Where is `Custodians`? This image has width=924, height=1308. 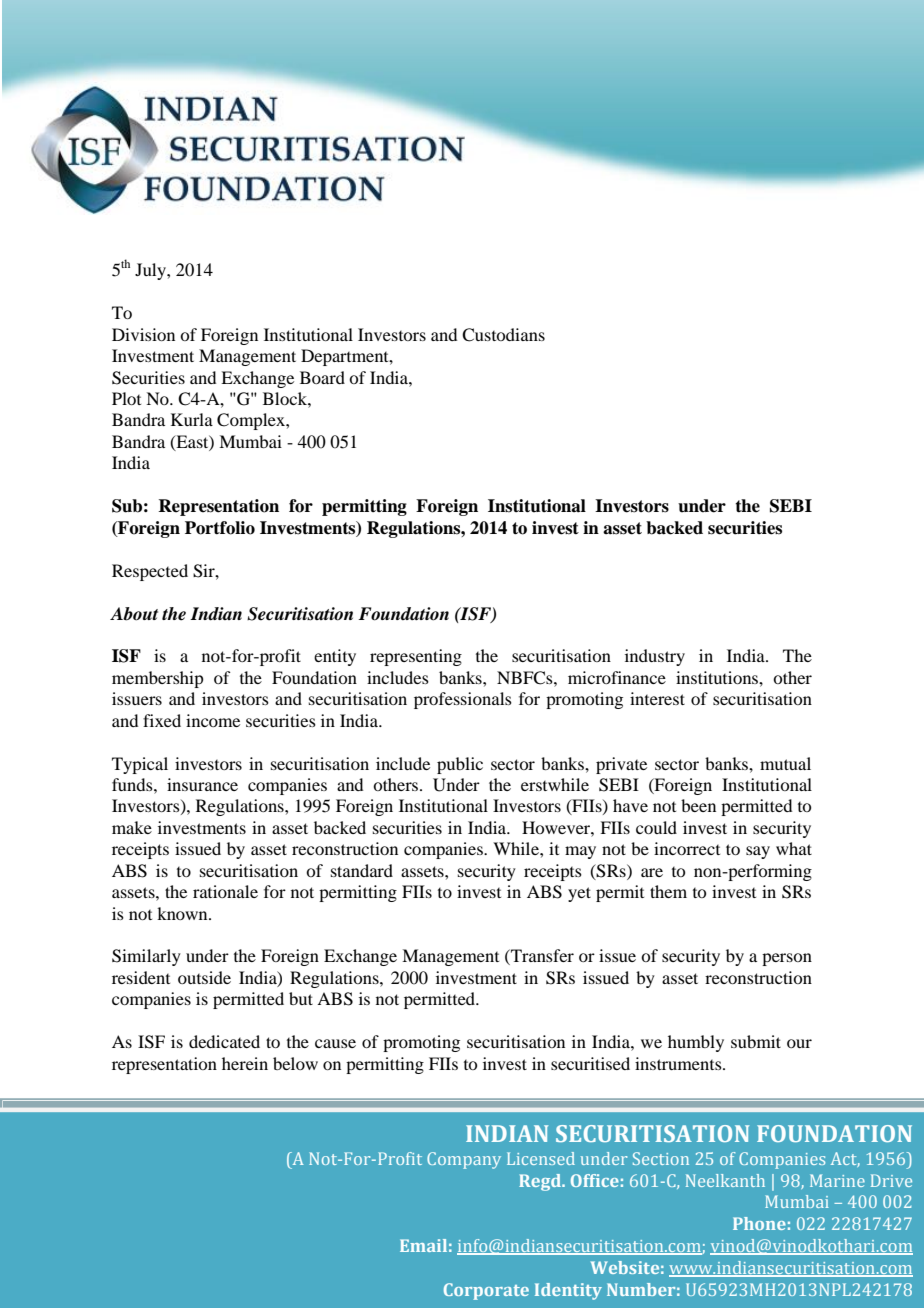
Custodians is located at coordinates (503, 335).
